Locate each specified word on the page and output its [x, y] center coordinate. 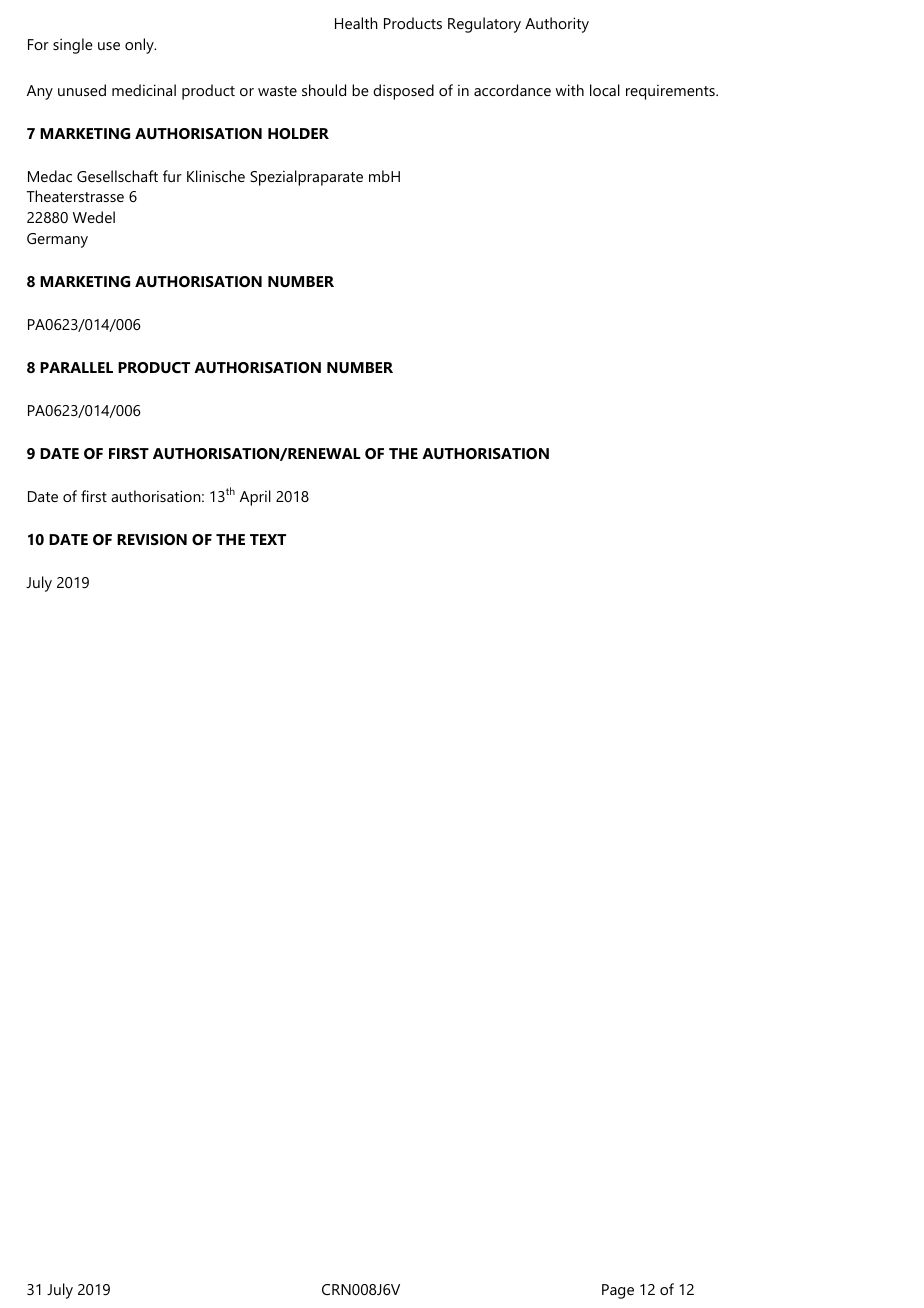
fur [172, 176]
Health [356, 23]
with [570, 90]
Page [618, 1291]
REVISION [152, 539]
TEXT [268, 539]
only [140, 46]
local [605, 90]
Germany [57, 240]
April [255, 498]
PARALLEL [76, 367]
